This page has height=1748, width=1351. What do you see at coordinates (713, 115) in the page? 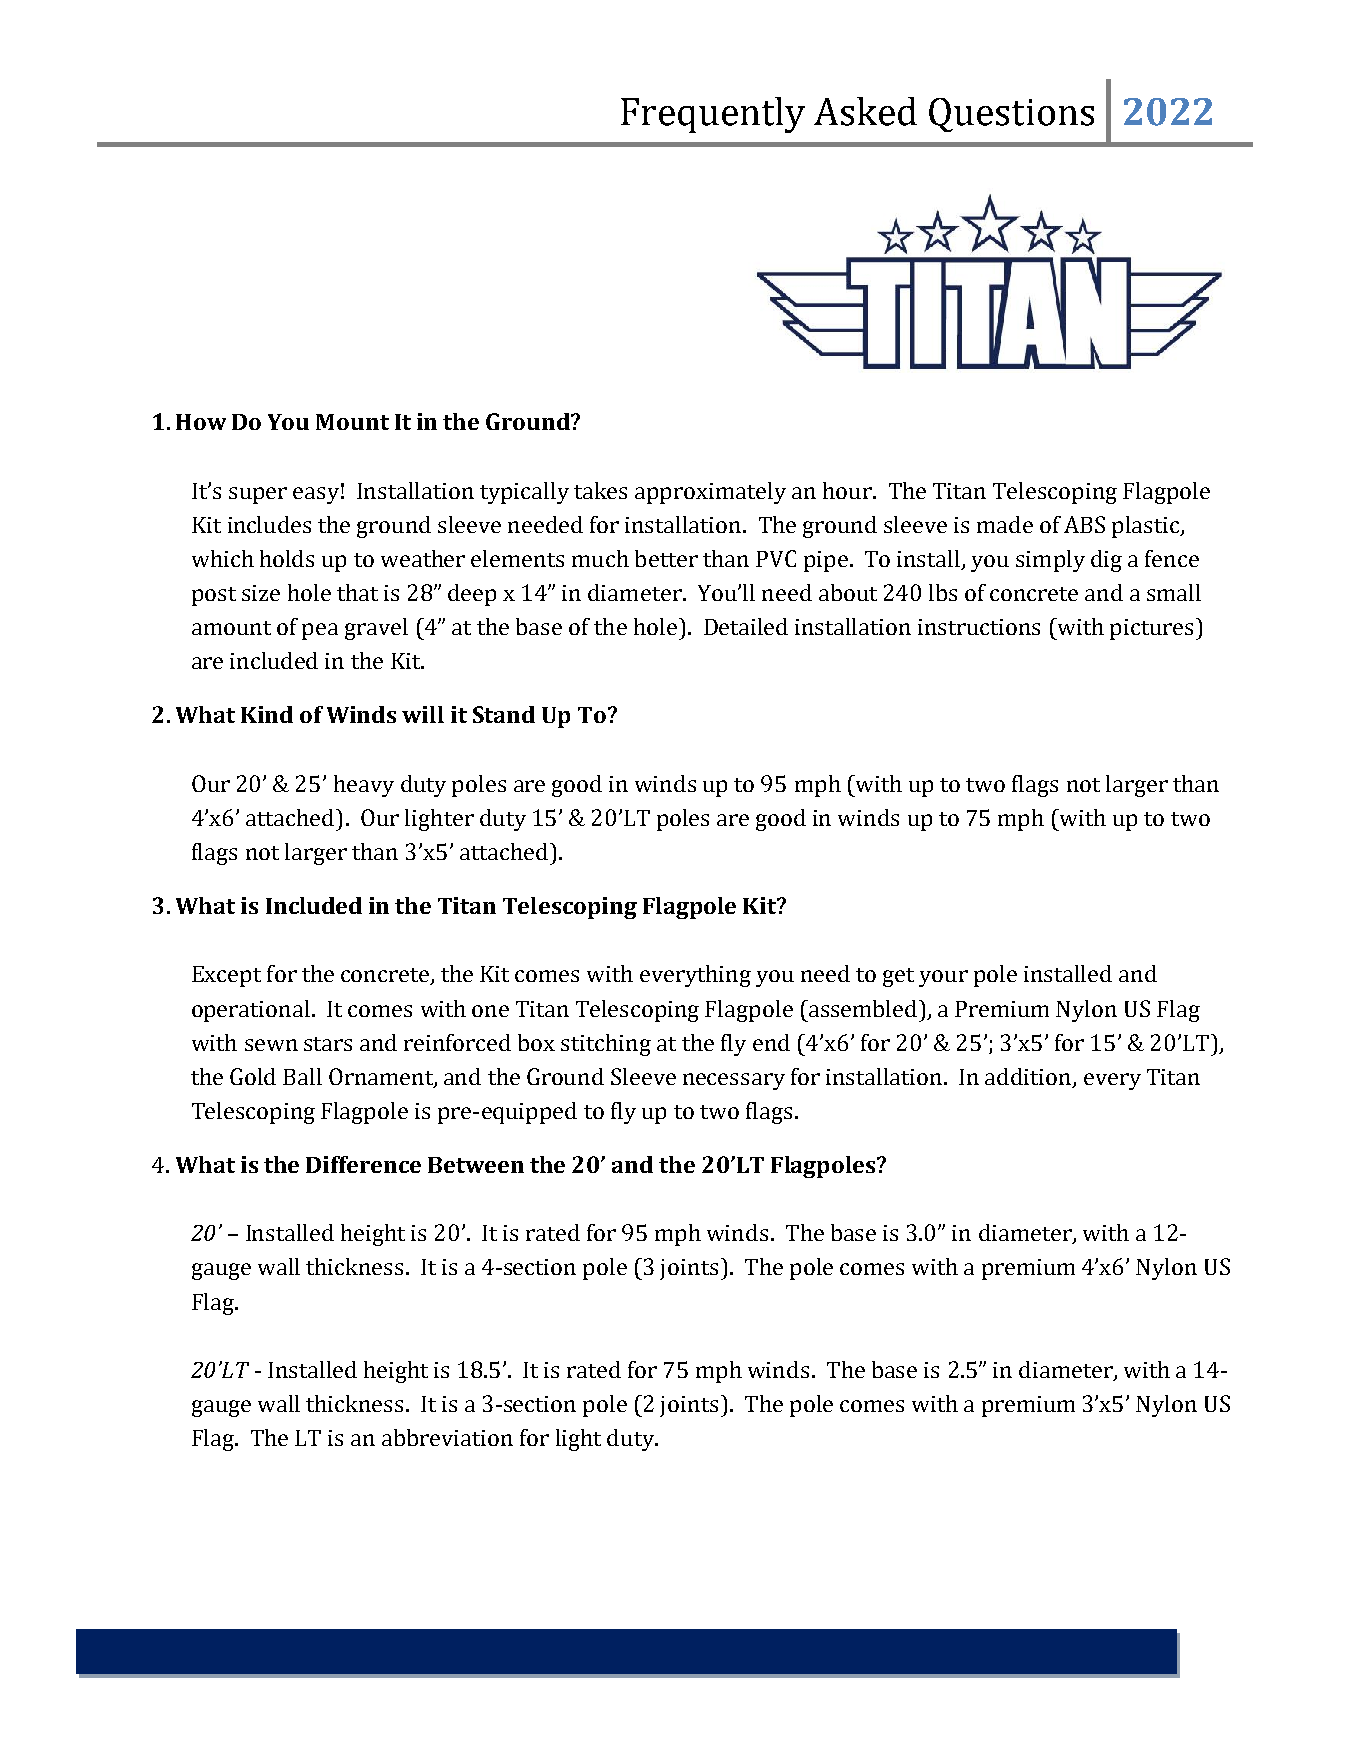
I see `Frequently` at bounding box center [713, 115].
